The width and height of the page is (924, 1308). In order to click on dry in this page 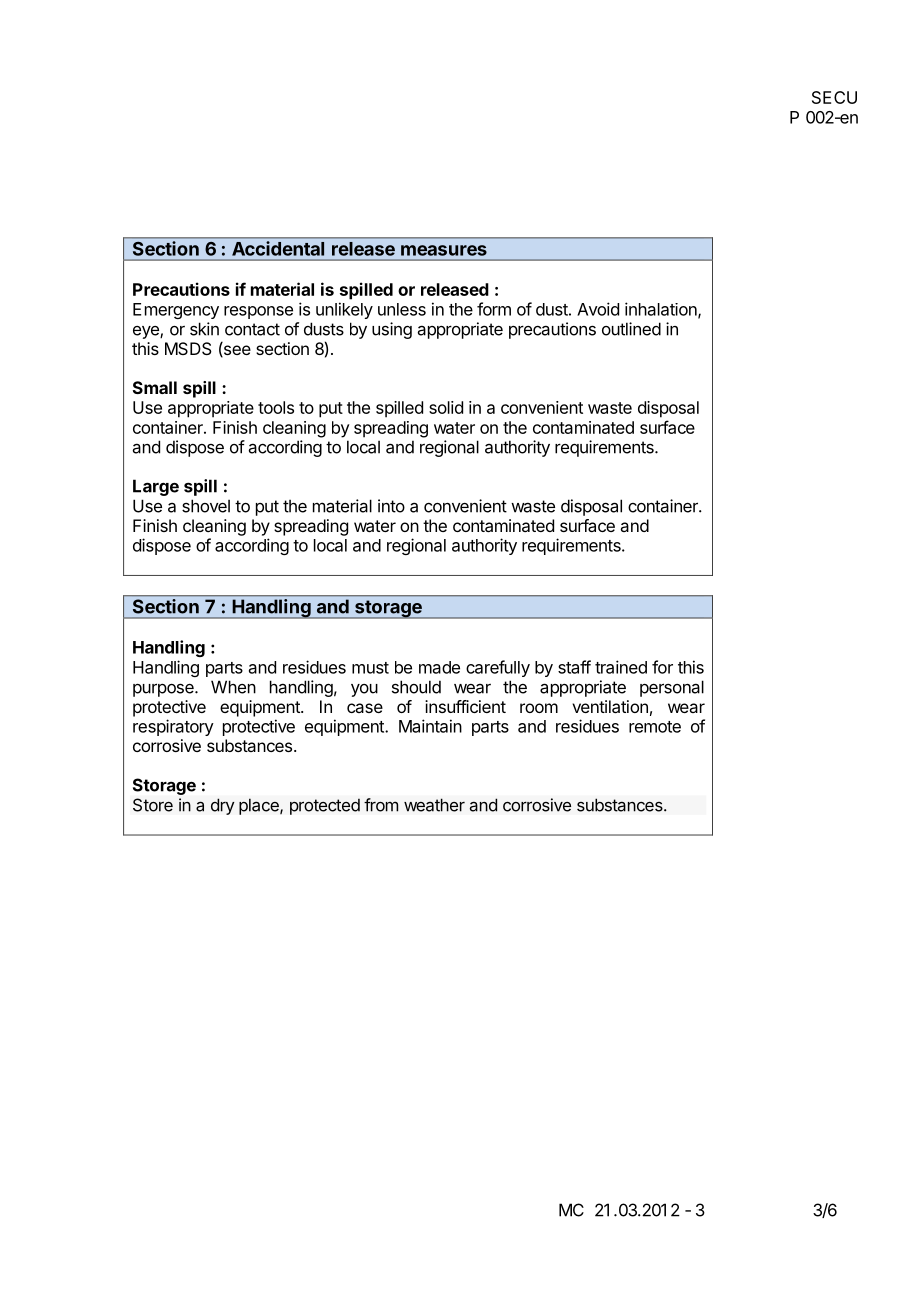, I will do `click(223, 806)`.
